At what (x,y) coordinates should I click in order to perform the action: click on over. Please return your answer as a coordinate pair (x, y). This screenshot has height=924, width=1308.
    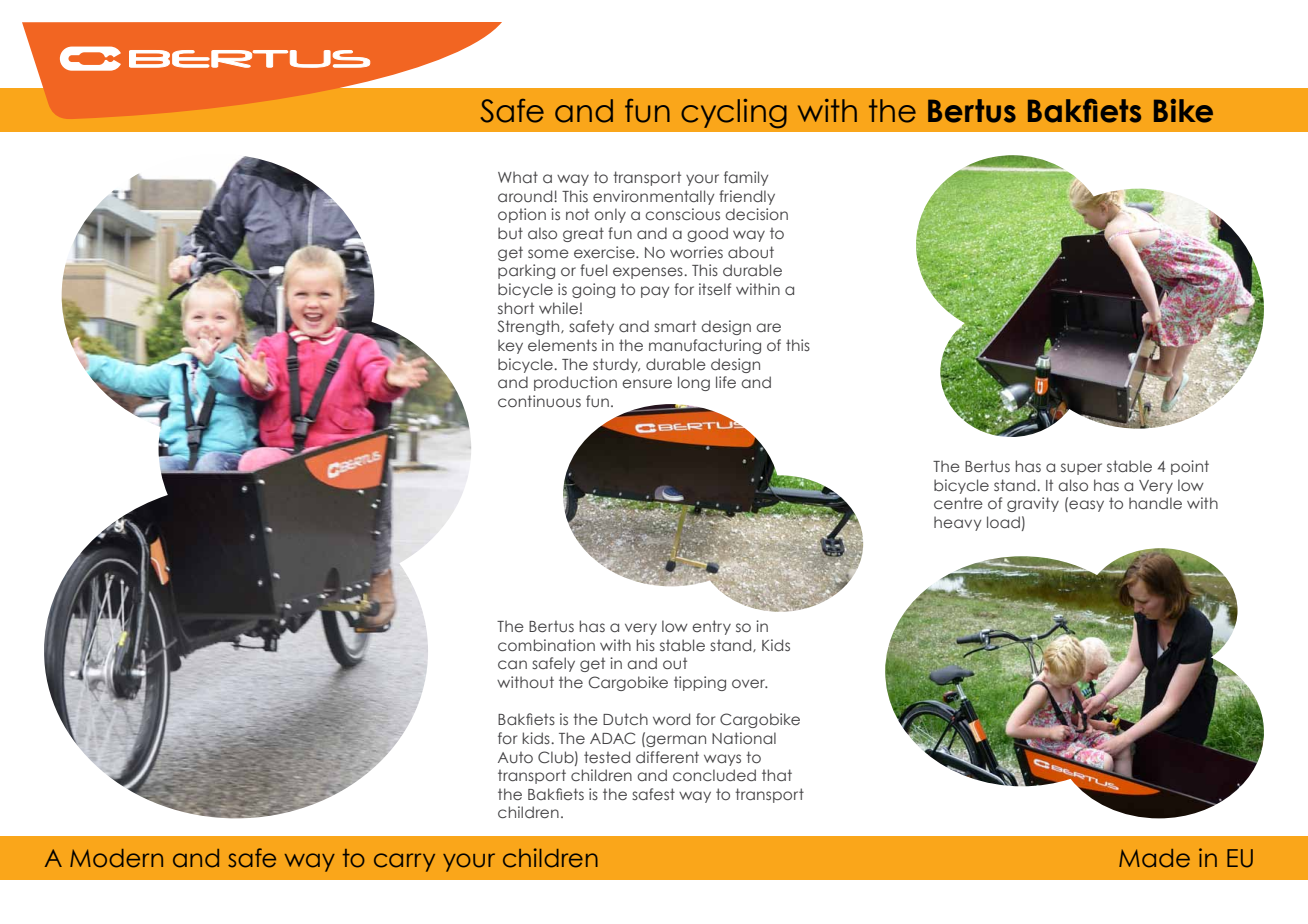
    Looking at the image, I should click on (750, 683).
